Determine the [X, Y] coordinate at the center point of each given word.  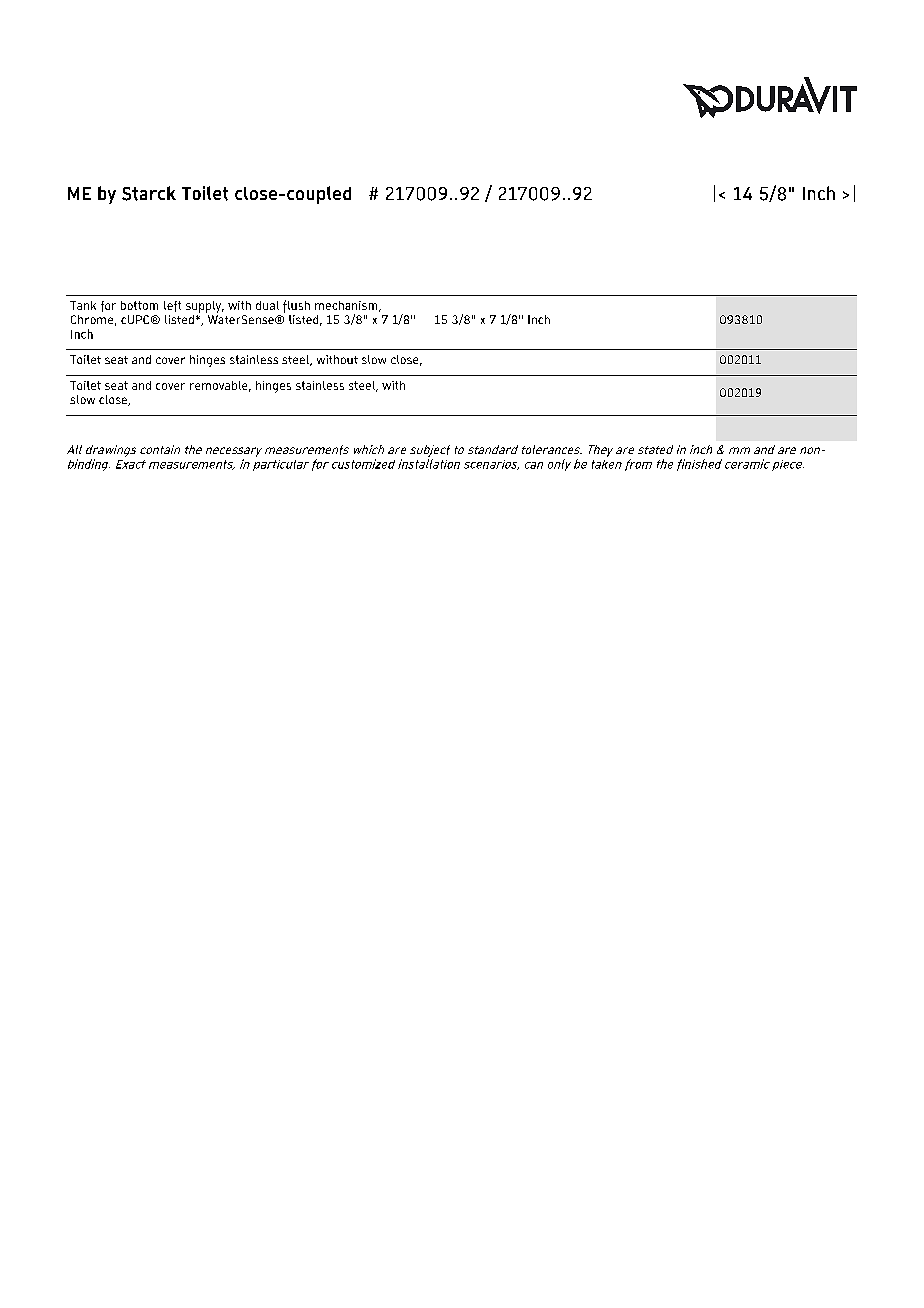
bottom [139, 305]
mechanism [347, 306]
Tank [83, 305]
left [172, 306]
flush [296, 306]
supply [205, 307]
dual [267, 305]
